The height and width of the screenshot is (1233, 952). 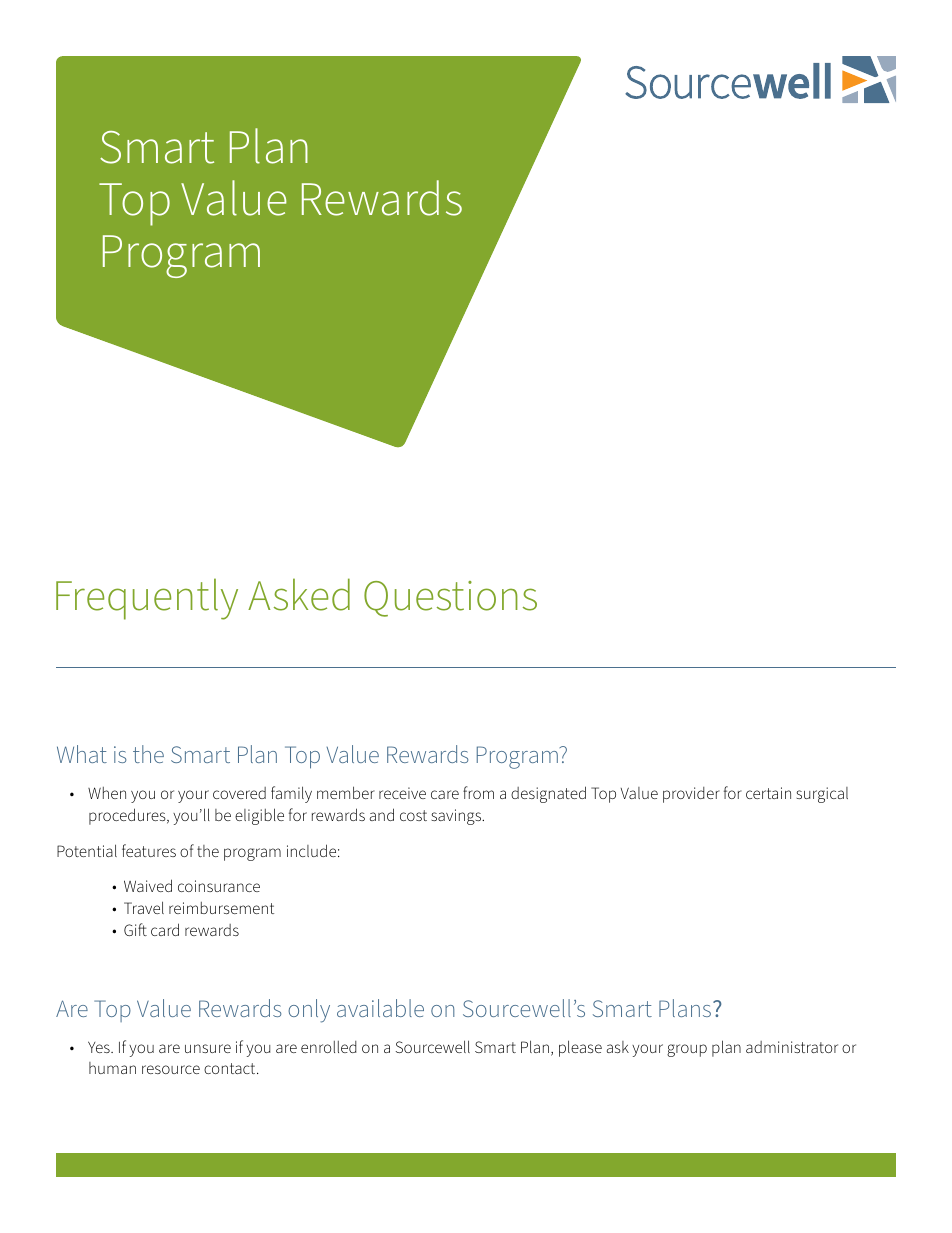 What do you see at coordinates (147, 599) in the screenshot?
I see `Frequently` at bounding box center [147, 599].
